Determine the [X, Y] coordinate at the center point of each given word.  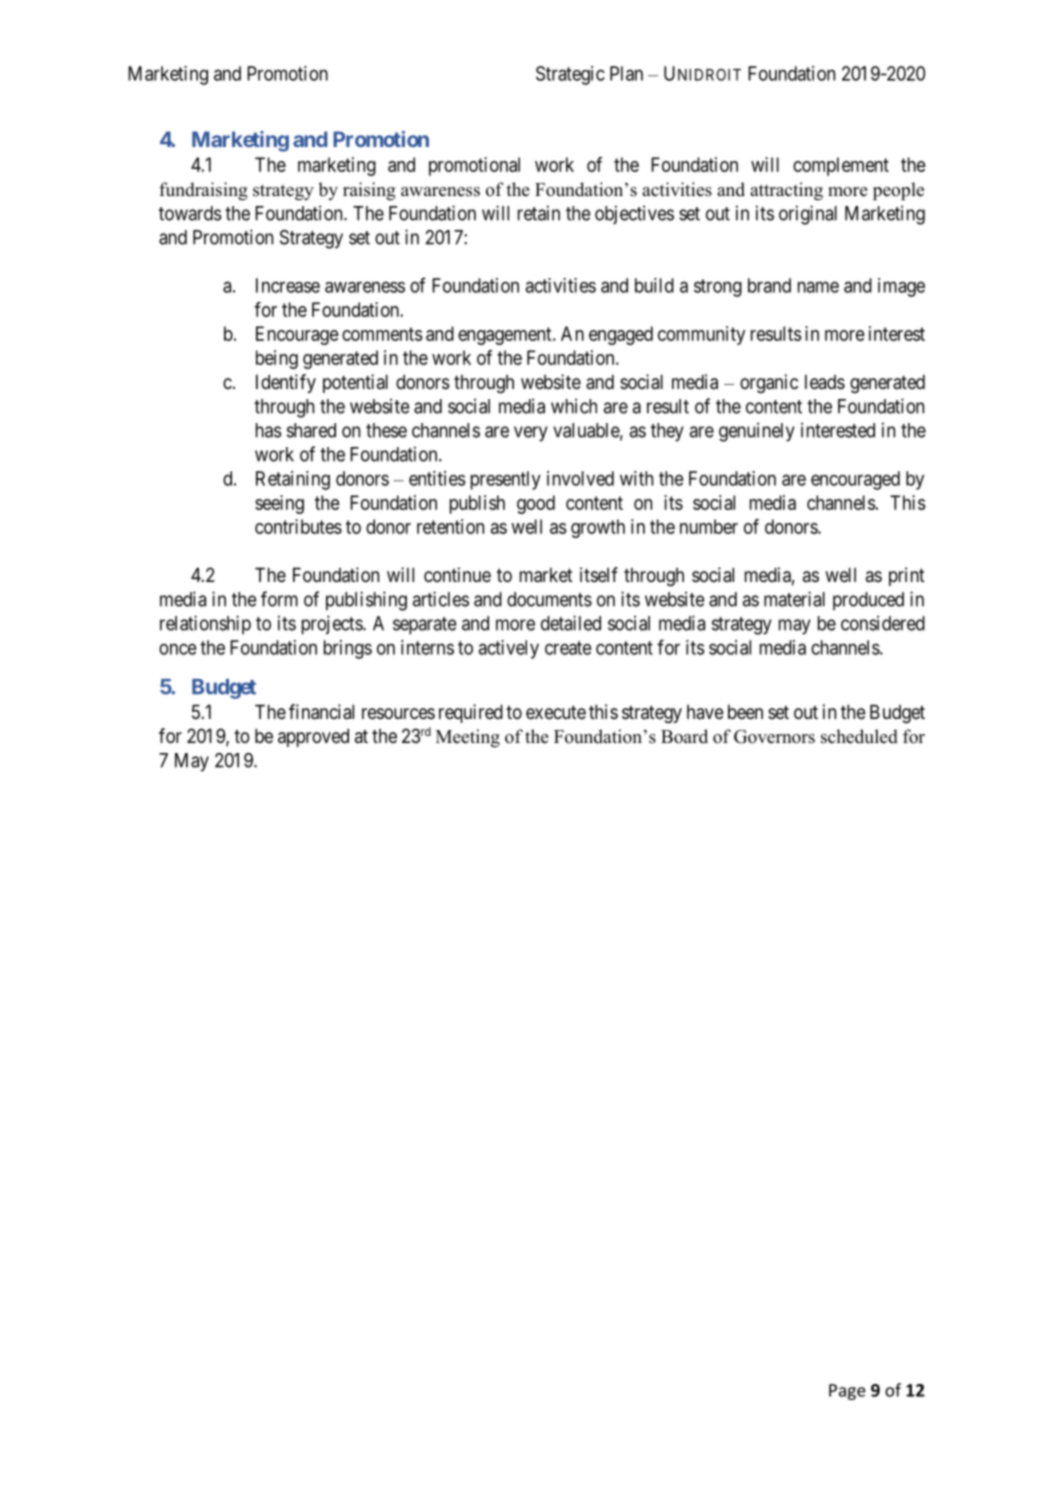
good [536, 504]
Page [847, 1392]
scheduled [859, 736]
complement [841, 166]
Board [684, 736]
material [794, 599]
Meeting [468, 738]
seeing [279, 504]
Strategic [570, 75]
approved [313, 737]
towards [190, 213]
